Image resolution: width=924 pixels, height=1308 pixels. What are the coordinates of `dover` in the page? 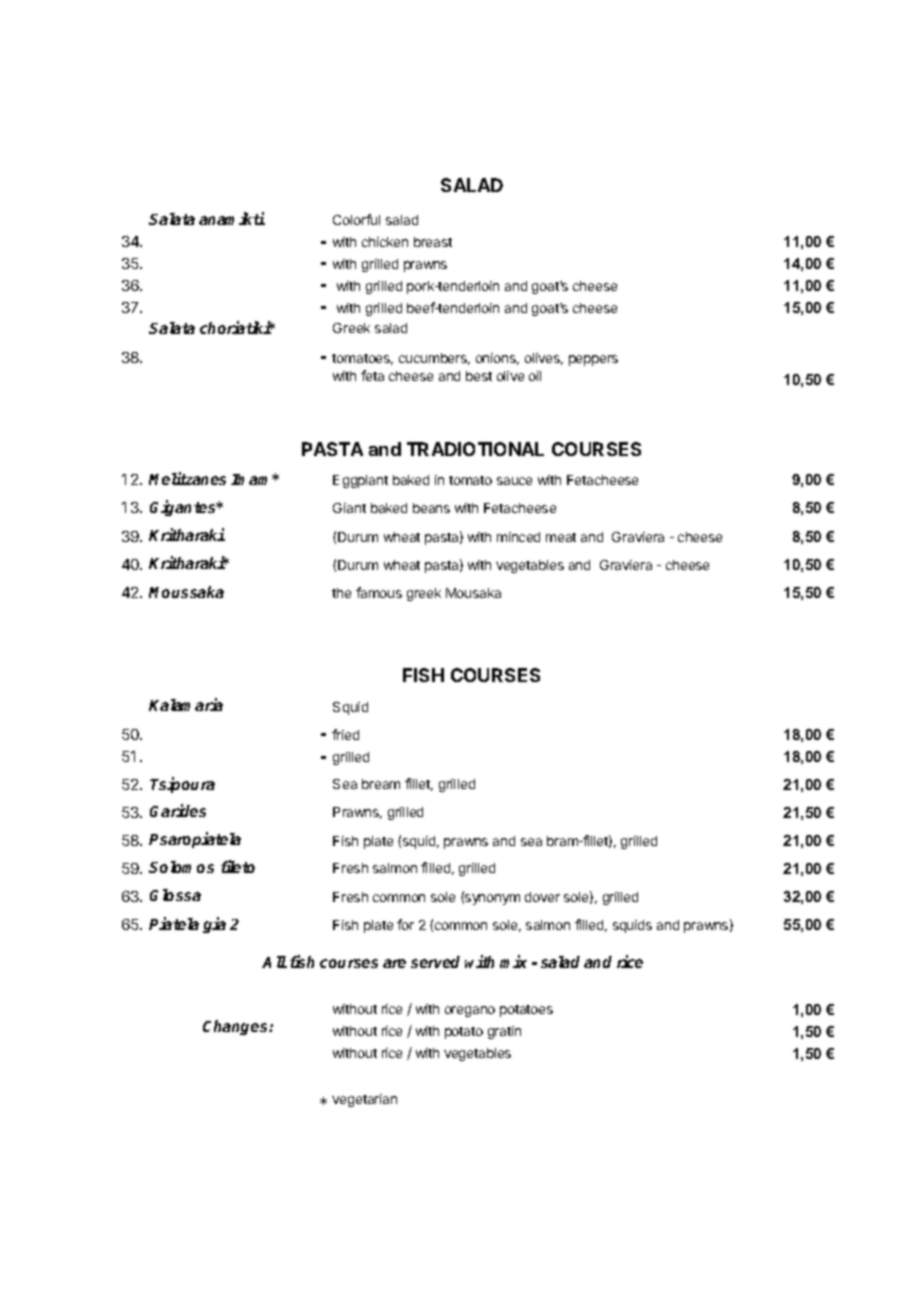 It's located at (542, 897).
